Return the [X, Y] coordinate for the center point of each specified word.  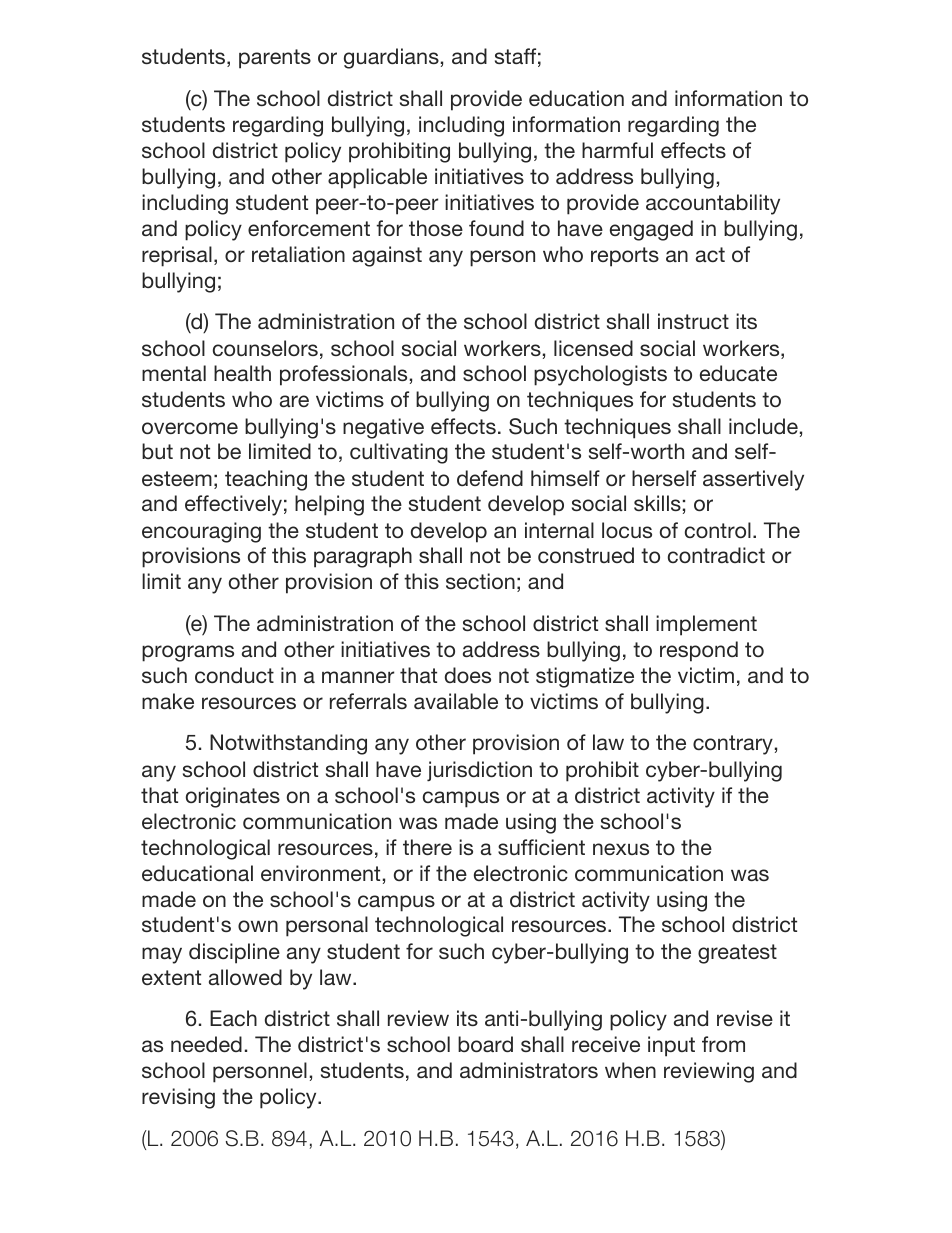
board [485, 1044]
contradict [716, 555]
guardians [391, 58]
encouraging [201, 532]
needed [206, 1044]
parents [275, 59]
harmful [617, 150]
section [480, 581]
